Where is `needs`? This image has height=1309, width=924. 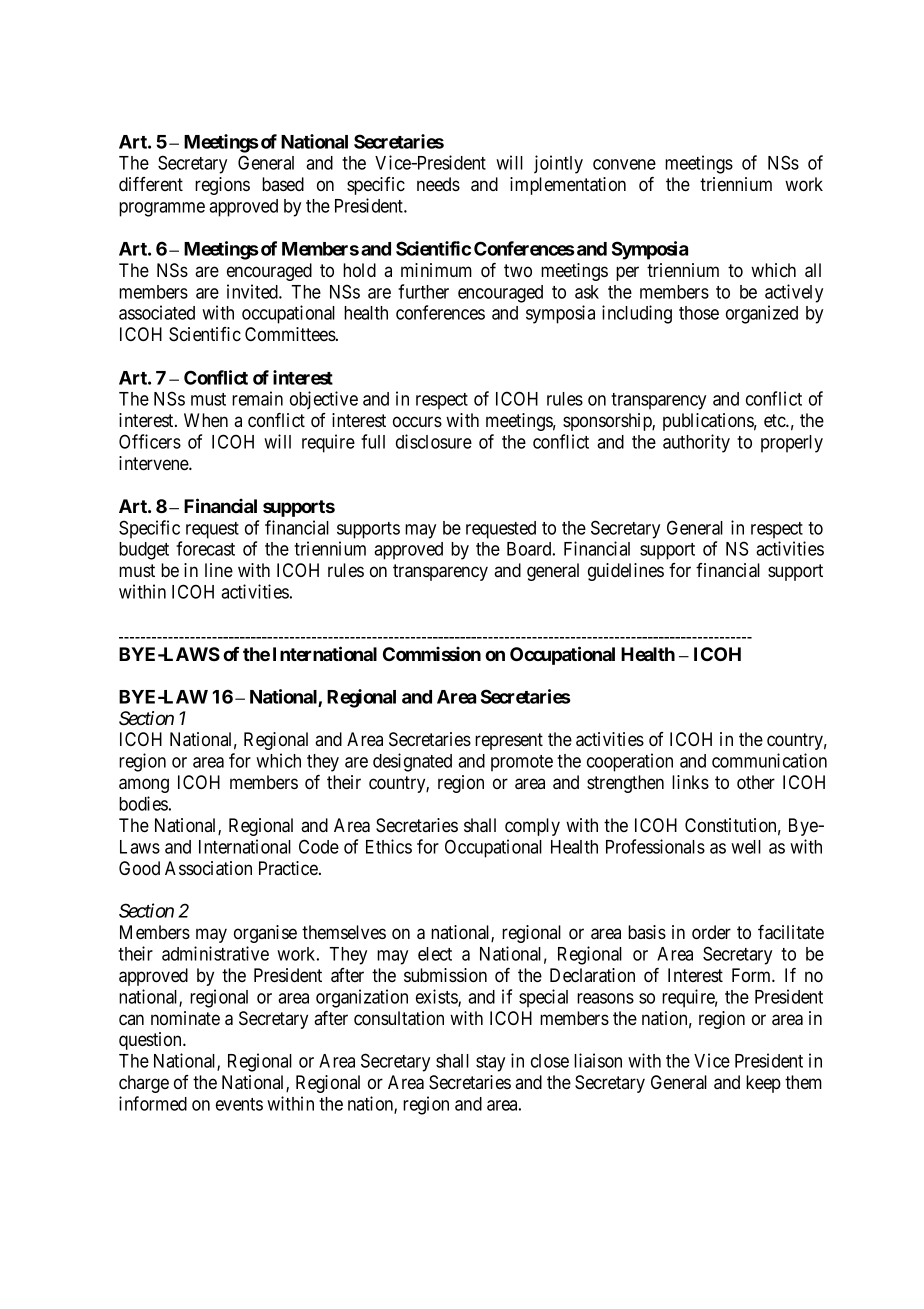 needs is located at coordinates (438, 184).
